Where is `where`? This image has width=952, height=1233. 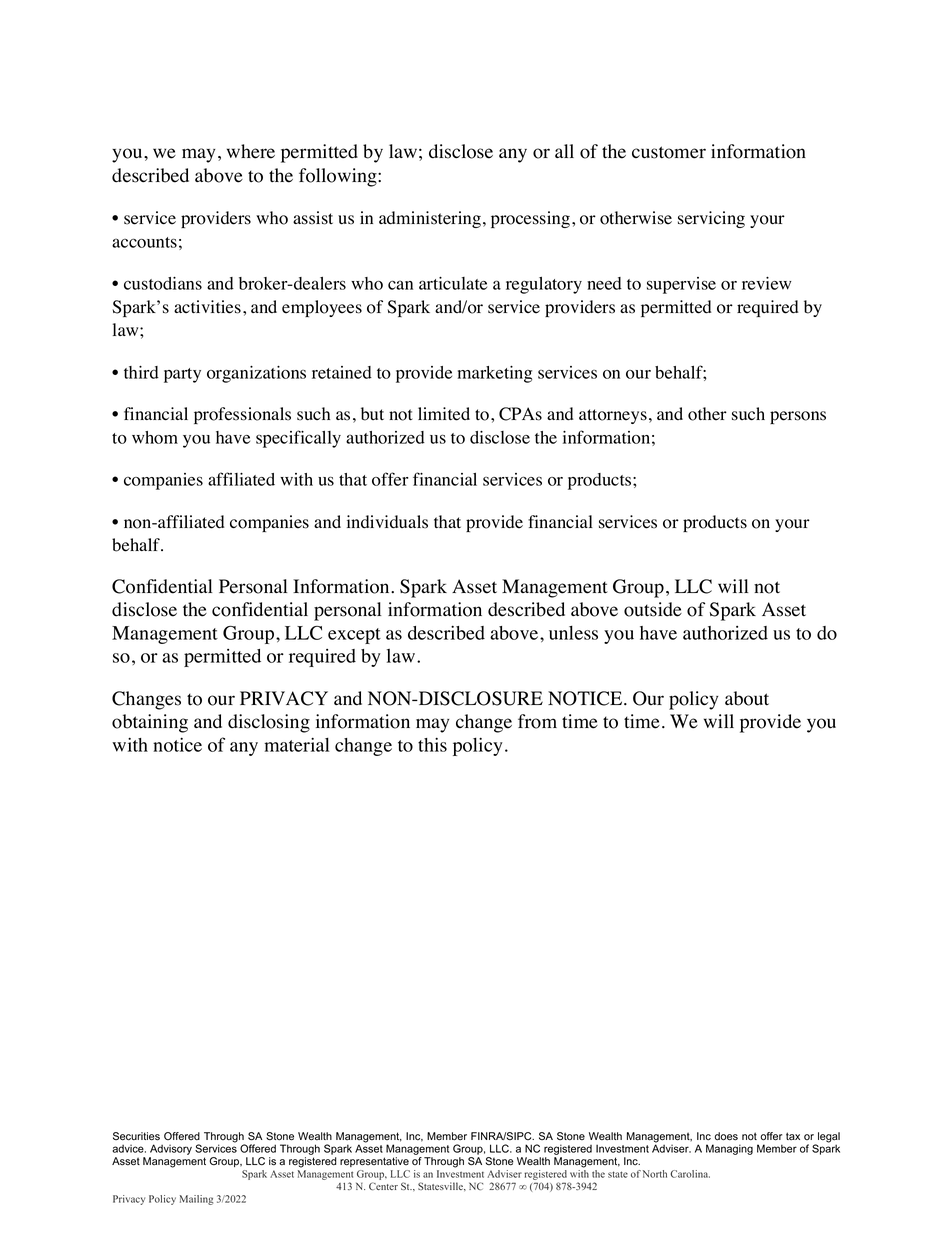 where is located at coordinates (251, 151).
